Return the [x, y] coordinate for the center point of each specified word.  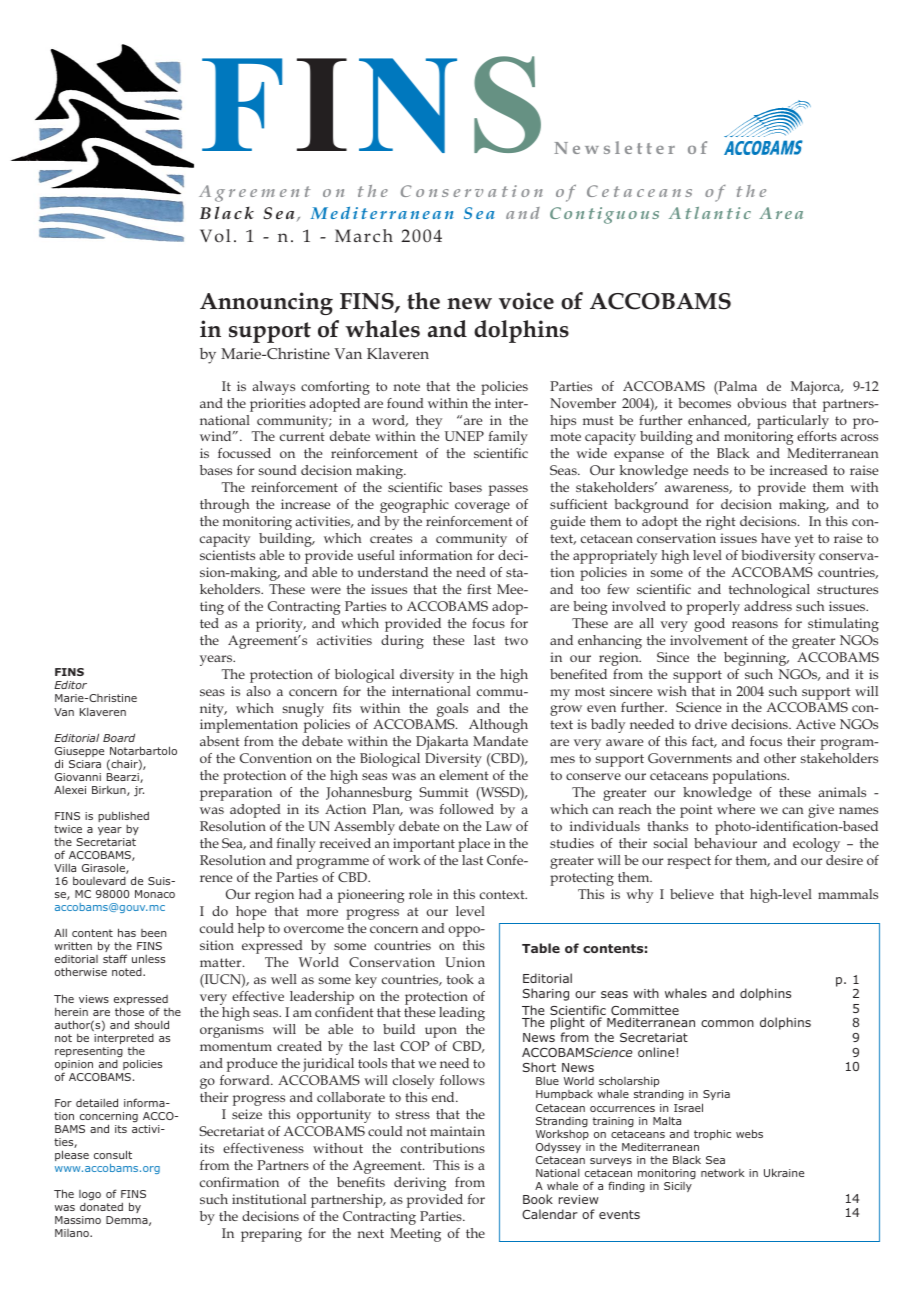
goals [452, 710]
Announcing [266, 303]
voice [526, 301]
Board [119, 738]
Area [781, 213]
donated [101, 1207]
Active [815, 724]
